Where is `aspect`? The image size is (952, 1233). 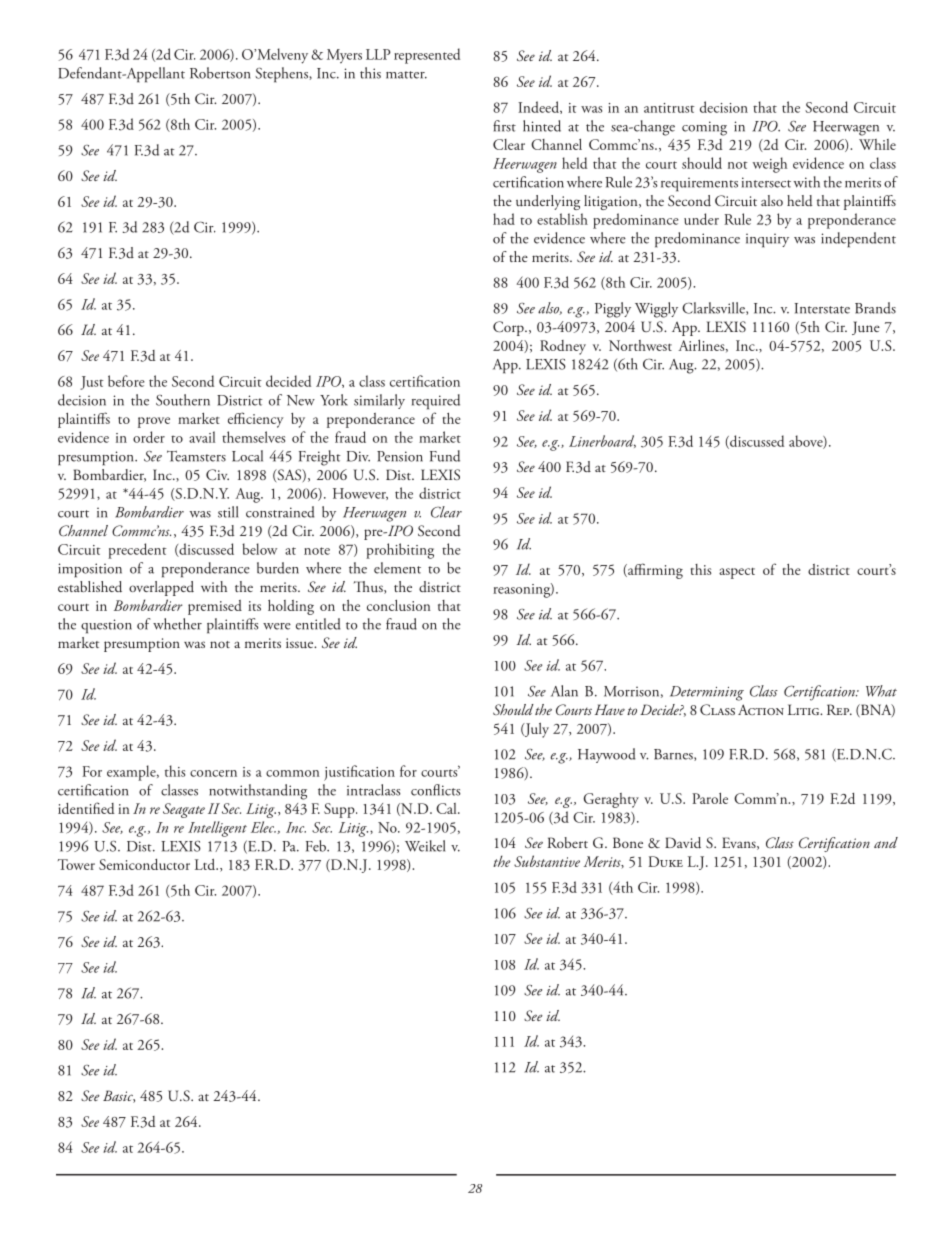
aspect is located at coordinates (737, 573).
